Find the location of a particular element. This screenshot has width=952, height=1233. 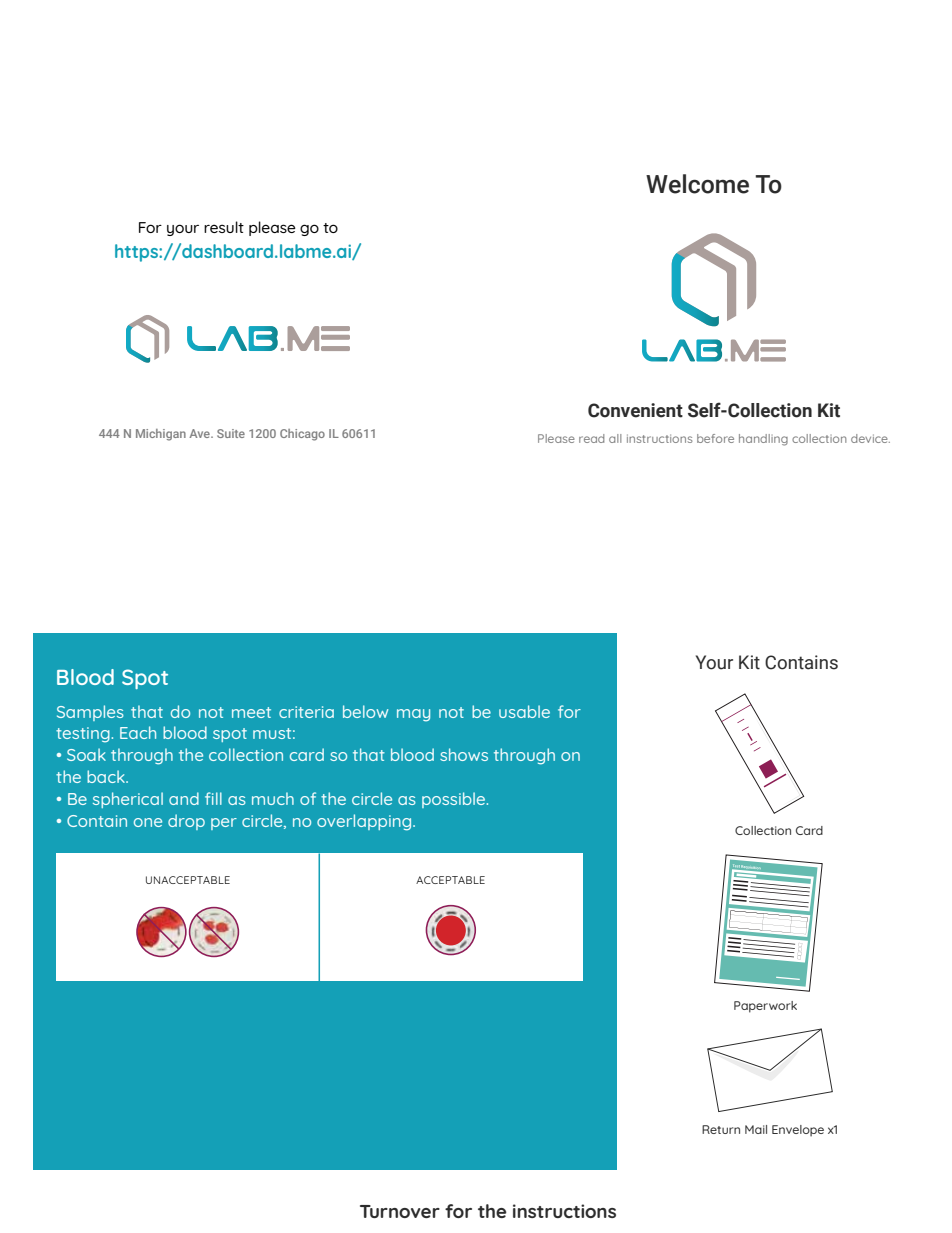

Return is located at coordinates (721, 1129).
